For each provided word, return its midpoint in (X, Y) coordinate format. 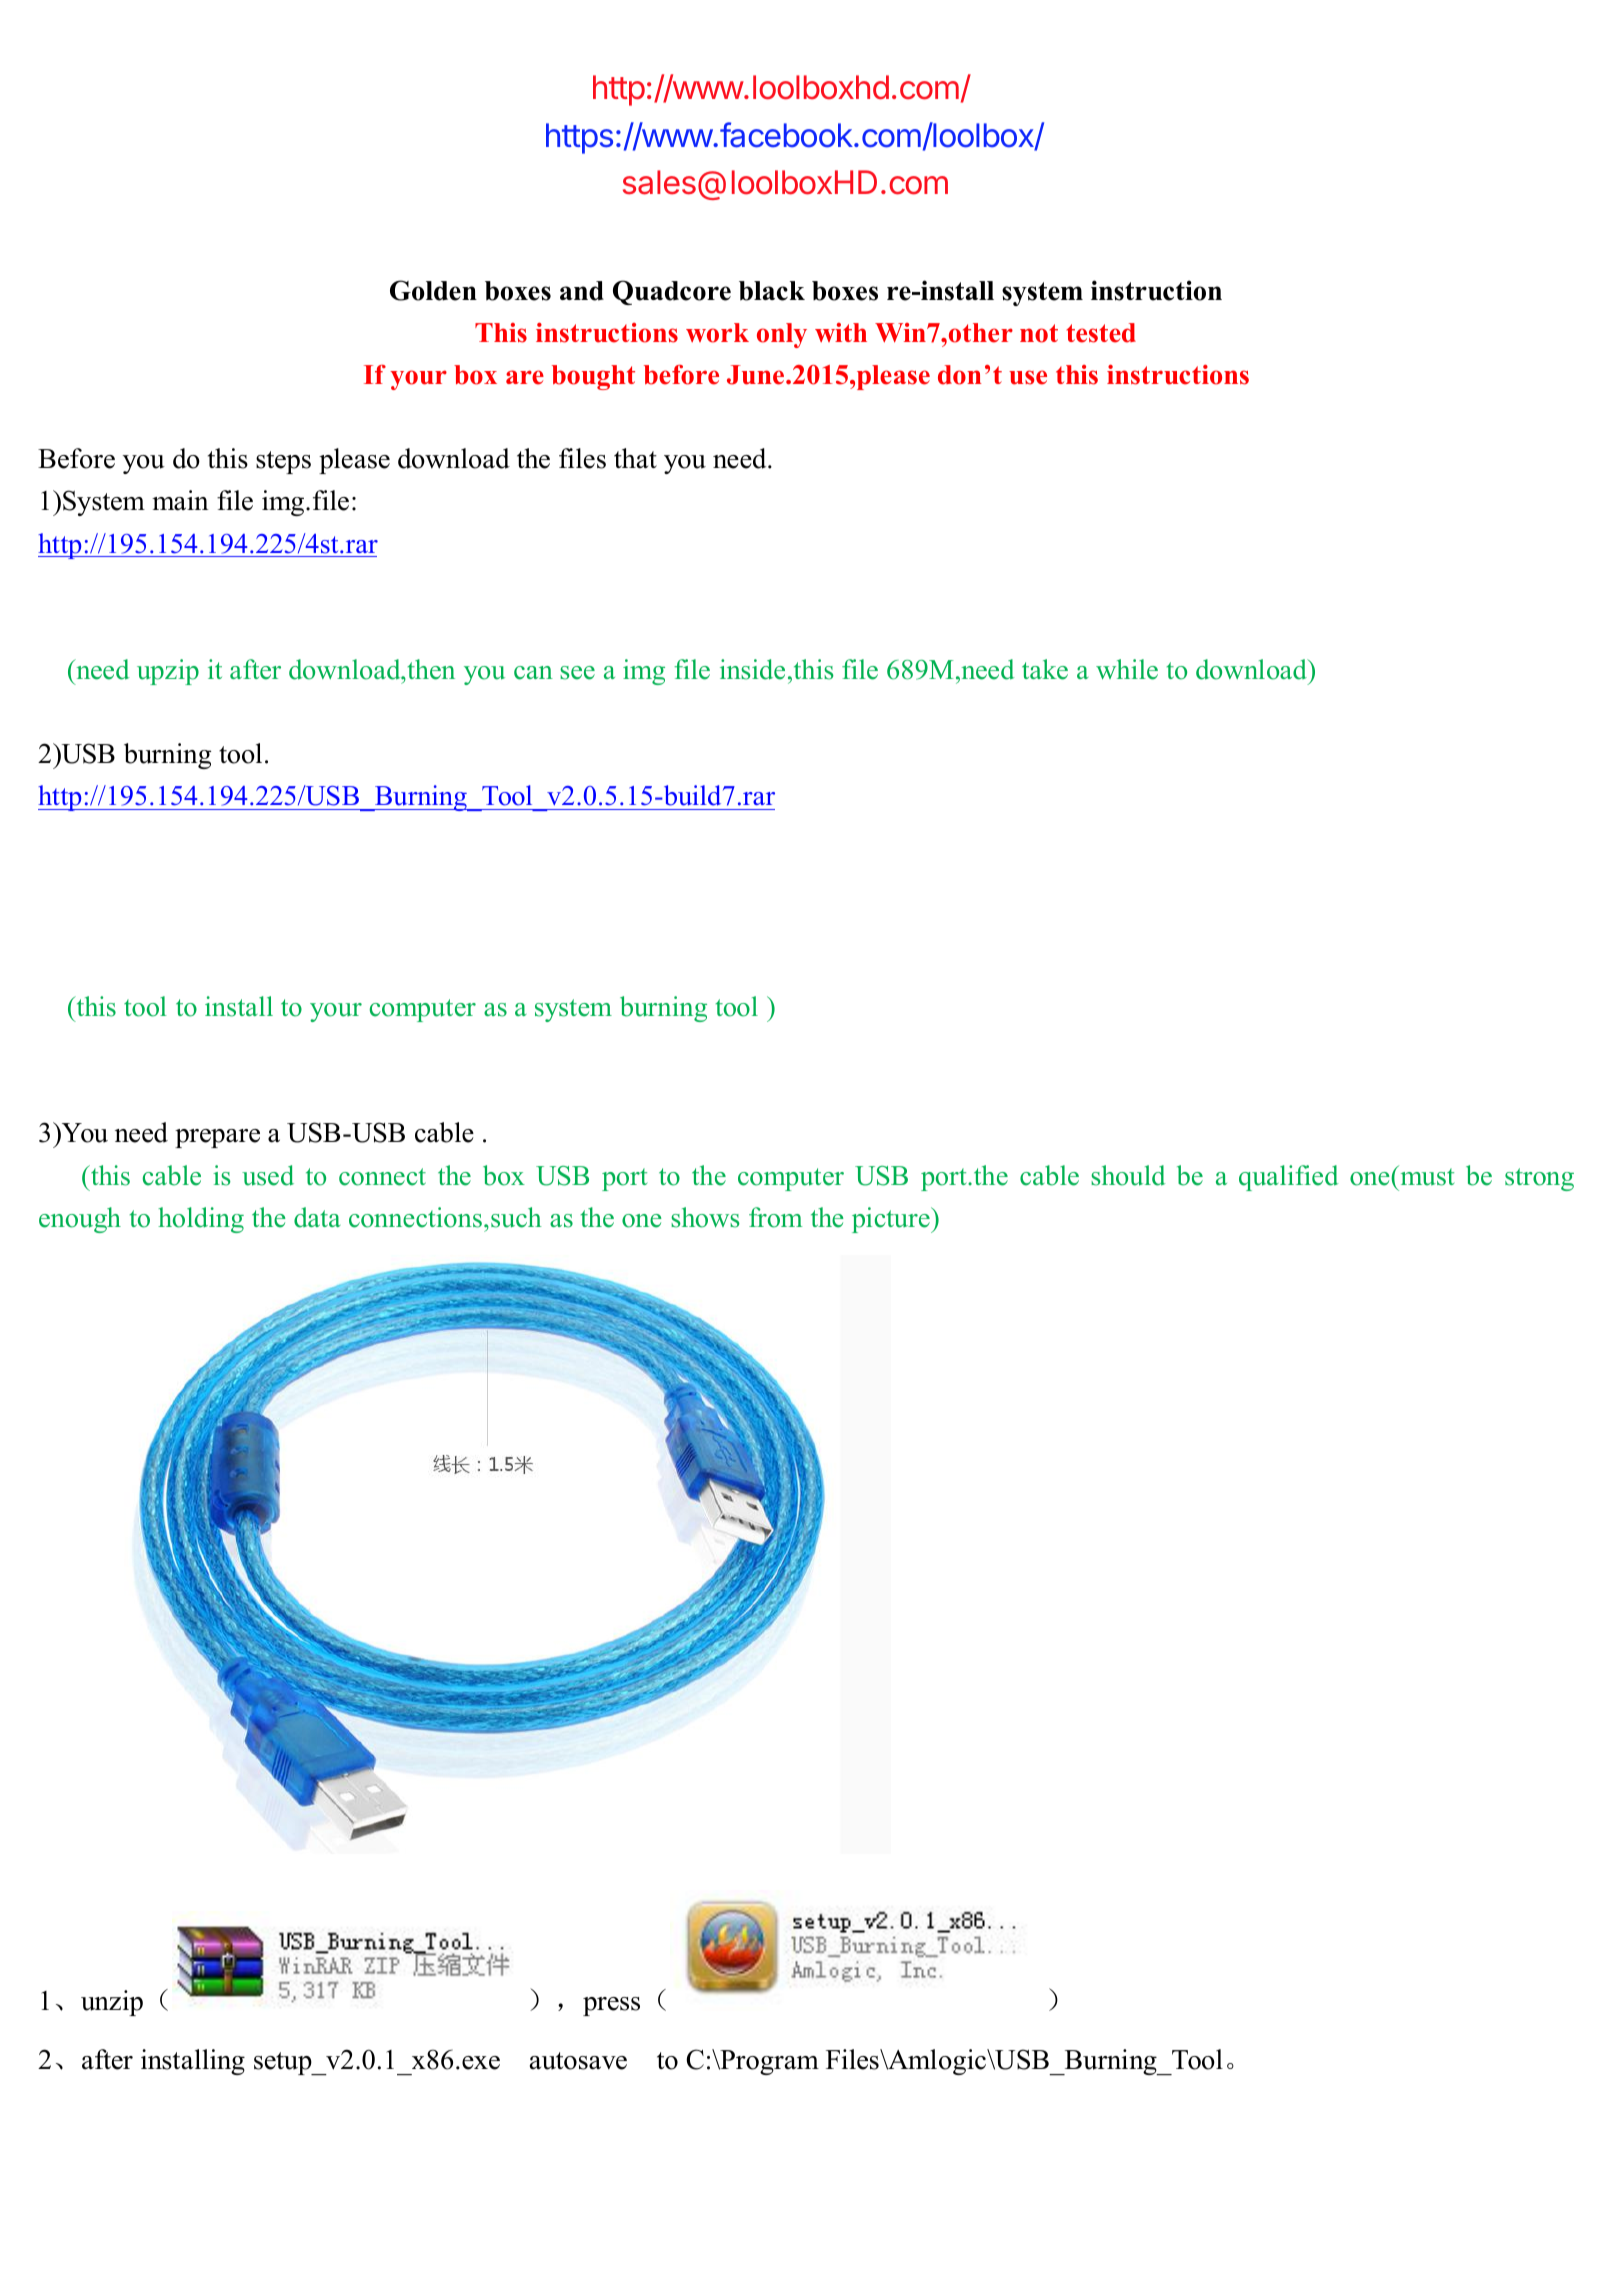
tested (1101, 333)
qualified (1288, 1178)
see (577, 673)
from (776, 1217)
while (1127, 669)
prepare (217, 1138)
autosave (578, 2061)
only (782, 335)
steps (283, 462)
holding (201, 1220)
